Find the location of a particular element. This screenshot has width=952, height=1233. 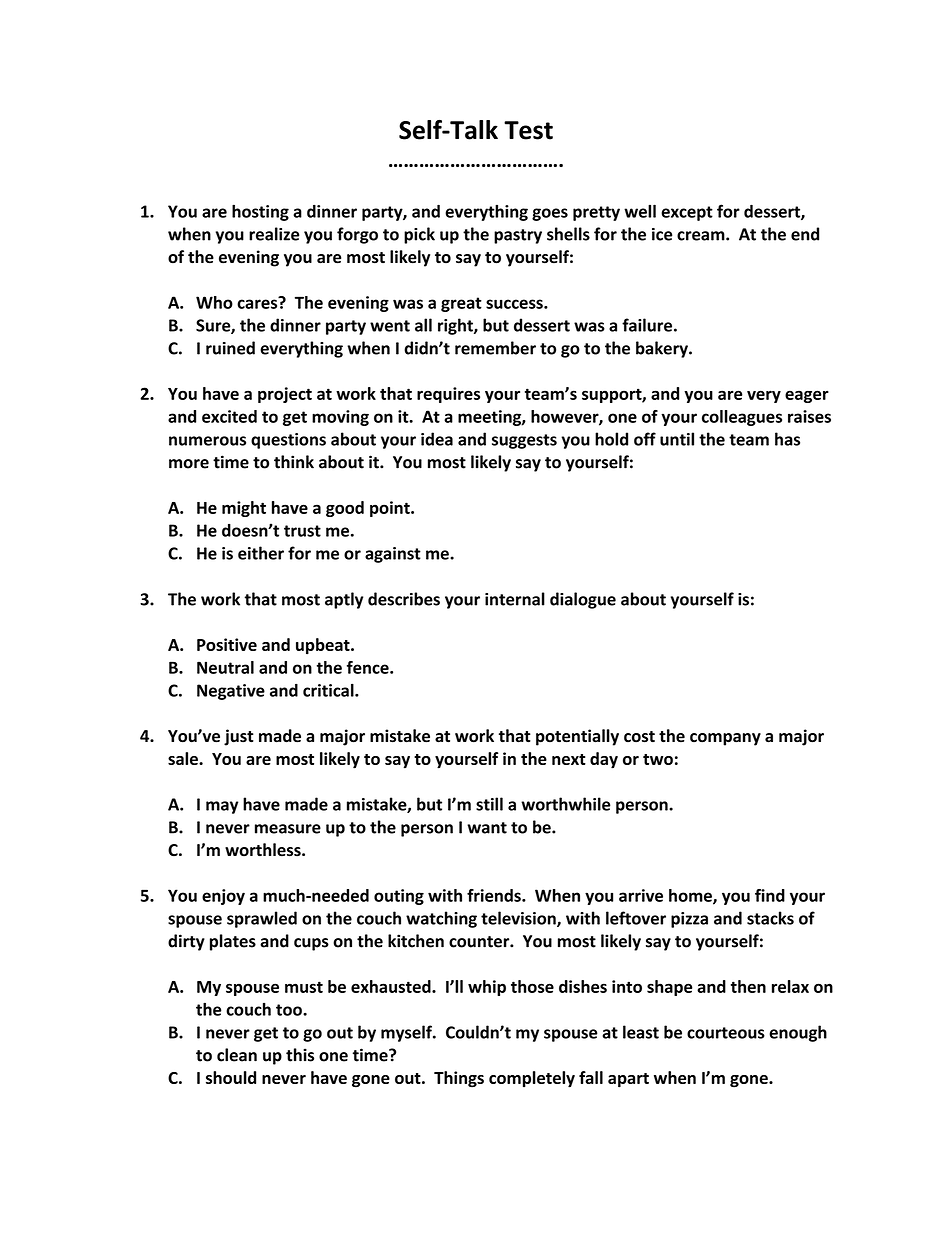

completely is located at coordinates (532, 1079).
